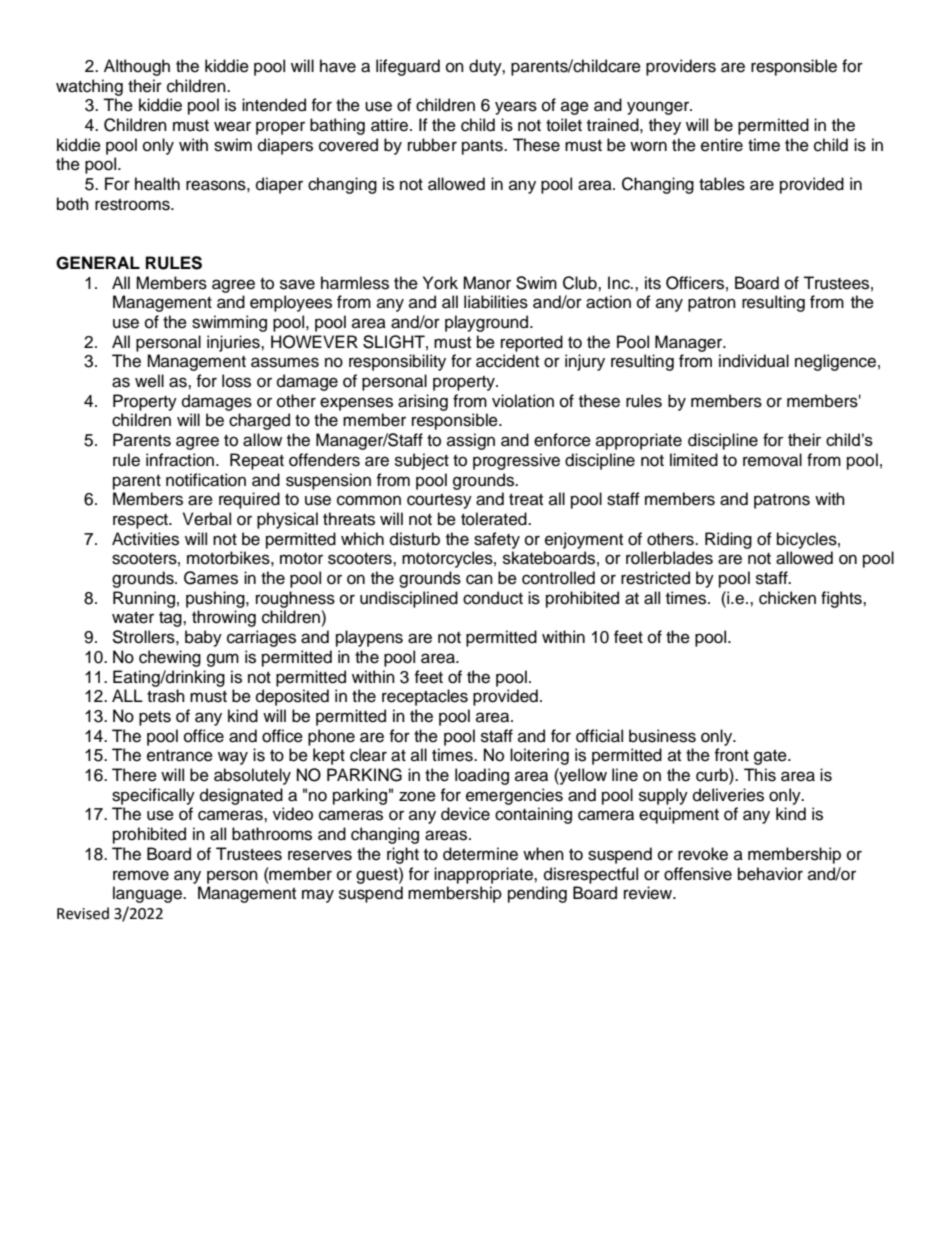  I want to click on Games, so click(211, 578).
